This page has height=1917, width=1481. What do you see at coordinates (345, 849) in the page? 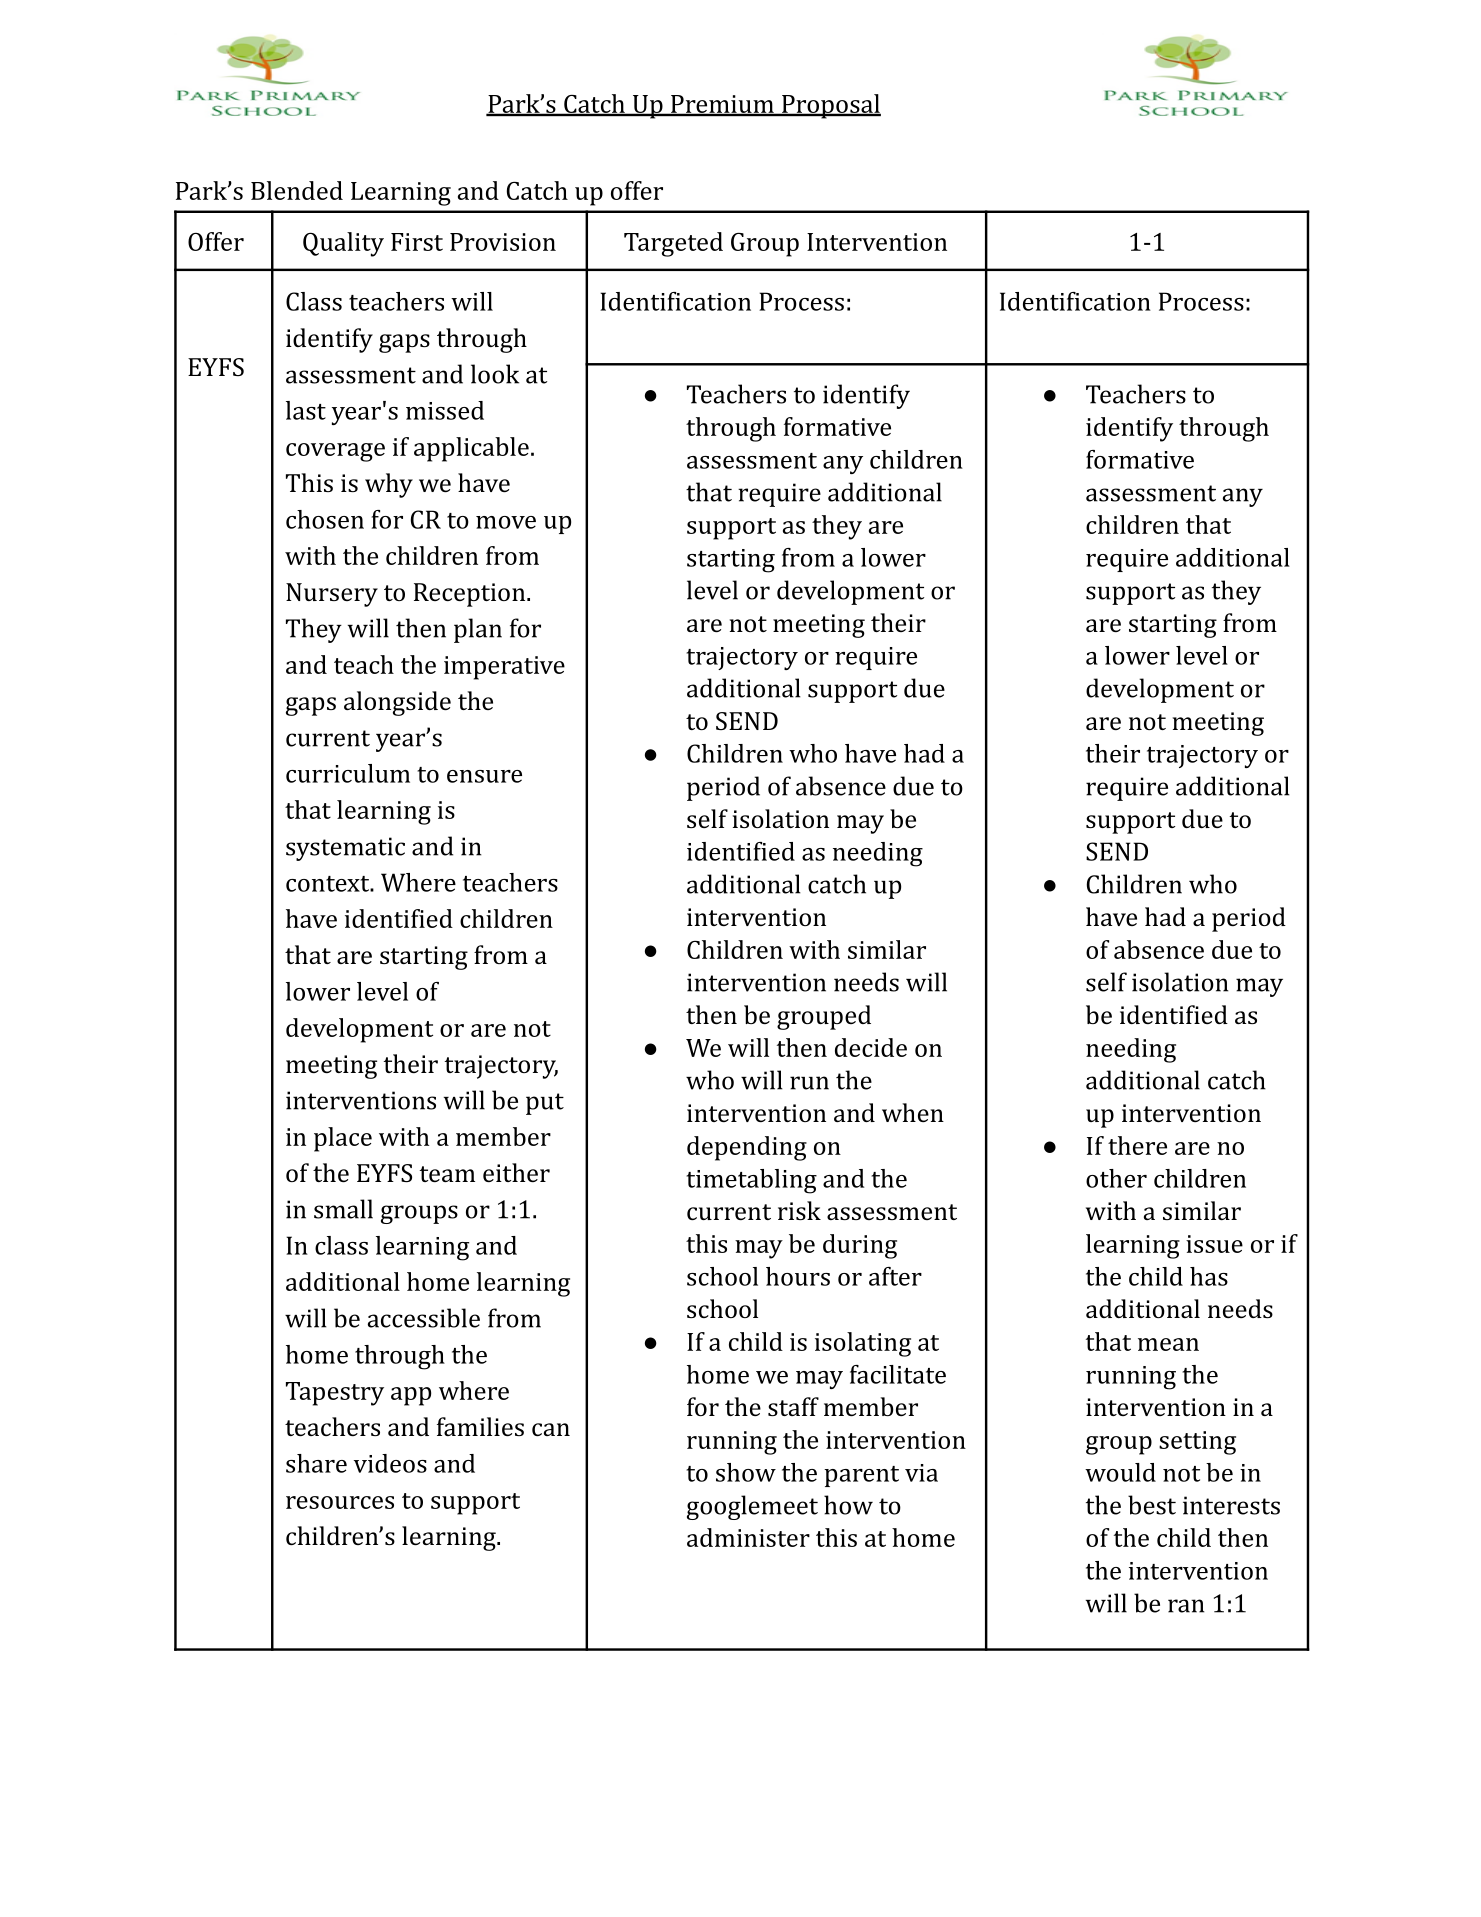
I see `systematic` at bounding box center [345, 849].
